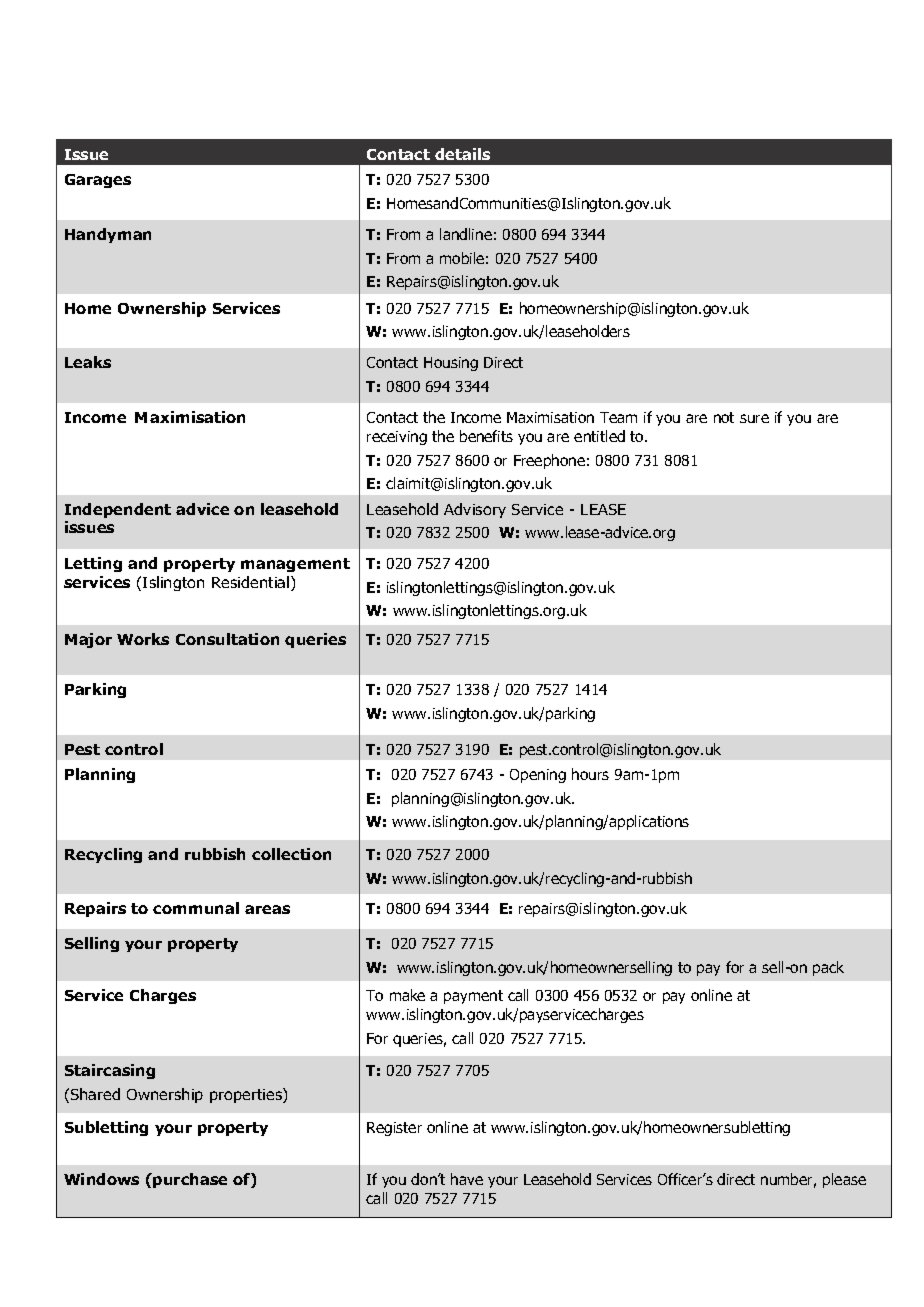  Describe the element at coordinates (190, 1180) in the page. I see `purchase` at that location.
